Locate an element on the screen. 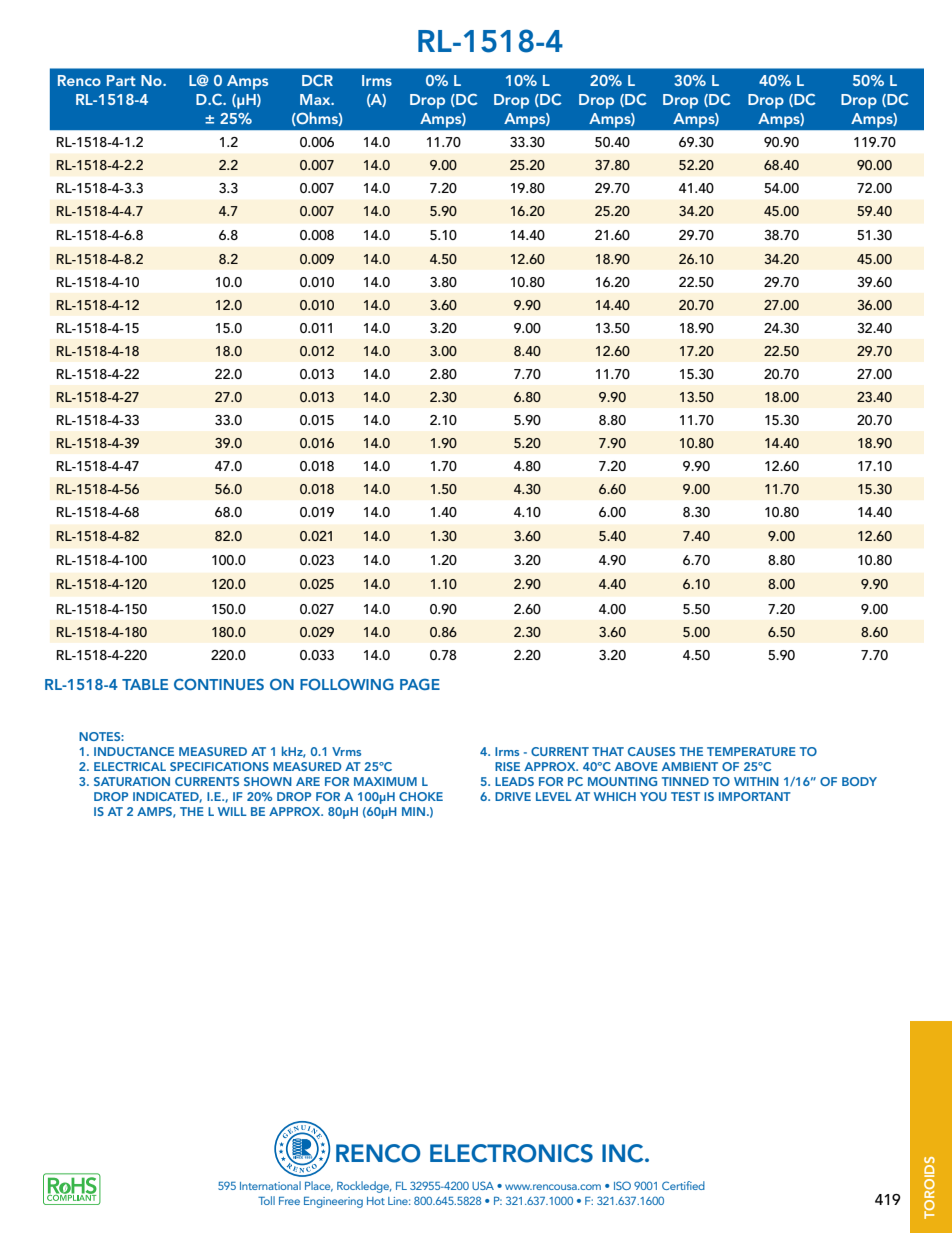 The image size is (952, 1233). International is located at coordinates (270, 1185).
